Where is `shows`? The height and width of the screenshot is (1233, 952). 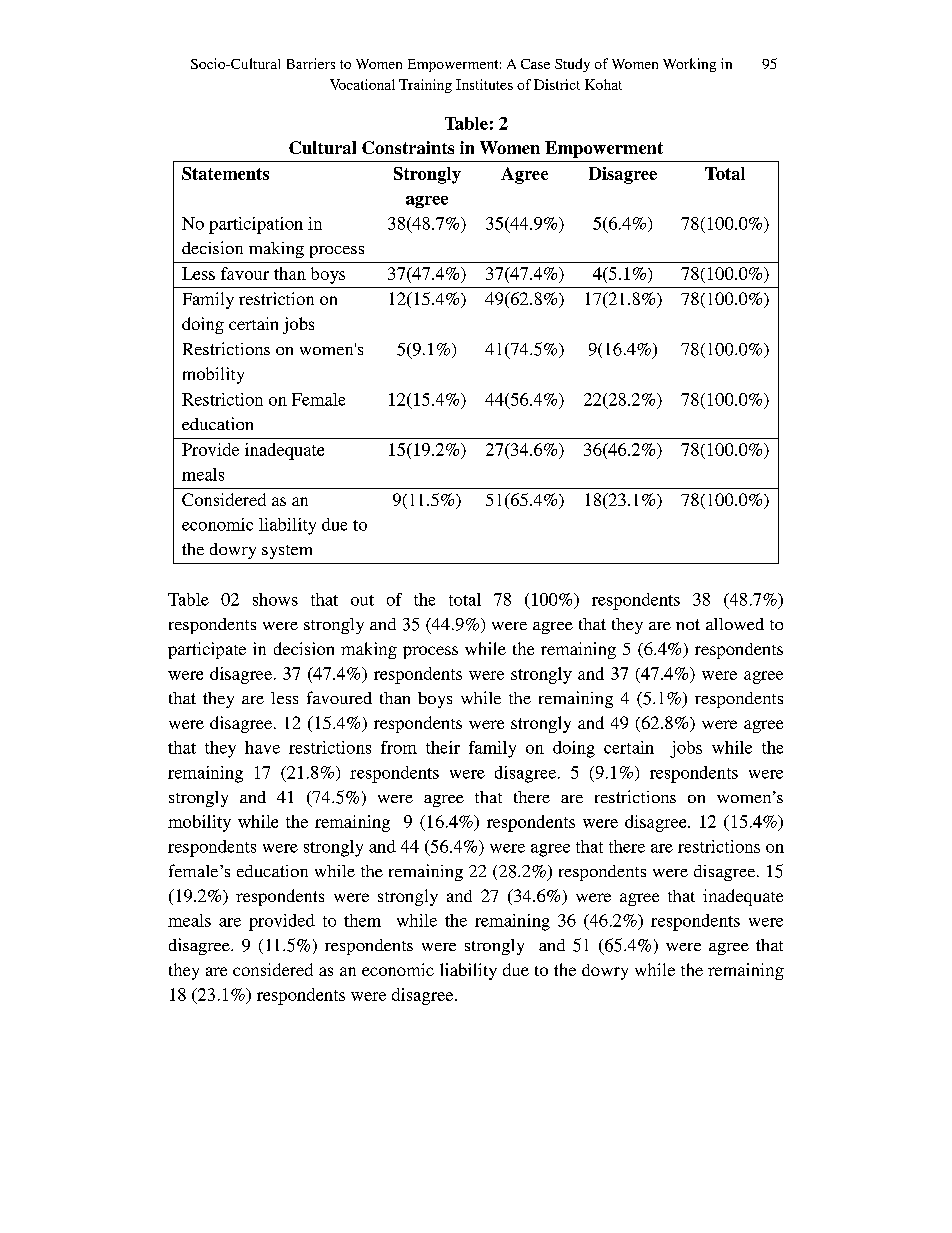 shows is located at coordinates (275, 599).
